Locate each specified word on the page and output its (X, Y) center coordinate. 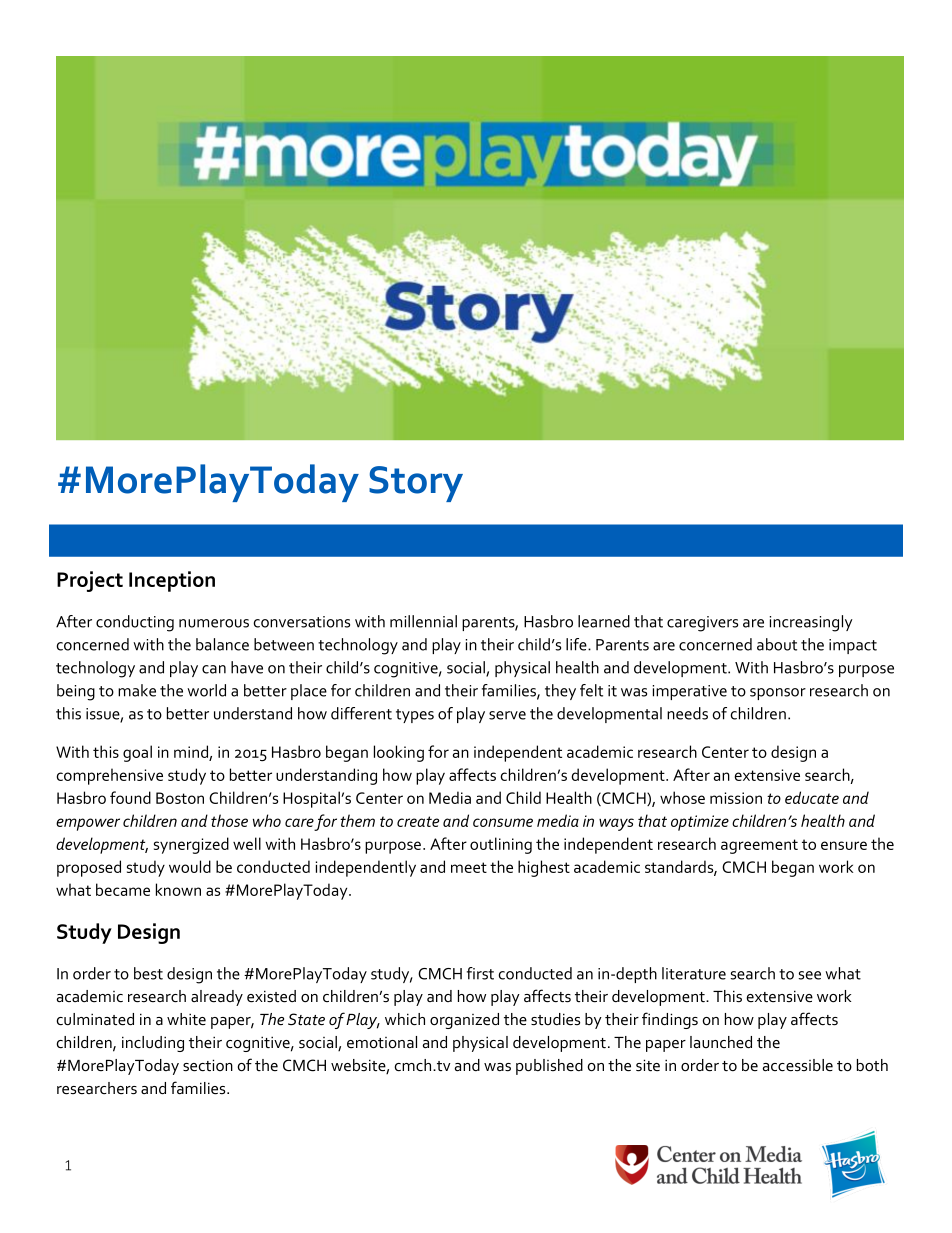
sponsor (778, 694)
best (148, 973)
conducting (135, 623)
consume (503, 822)
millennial (423, 621)
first (480, 973)
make (137, 690)
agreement (759, 846)
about (777, 644)
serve (507, 715)
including (153, 1044)
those (229, 820)
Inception (172, 581)
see (809, 975)
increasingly (811, 623)
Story (416, 484)
